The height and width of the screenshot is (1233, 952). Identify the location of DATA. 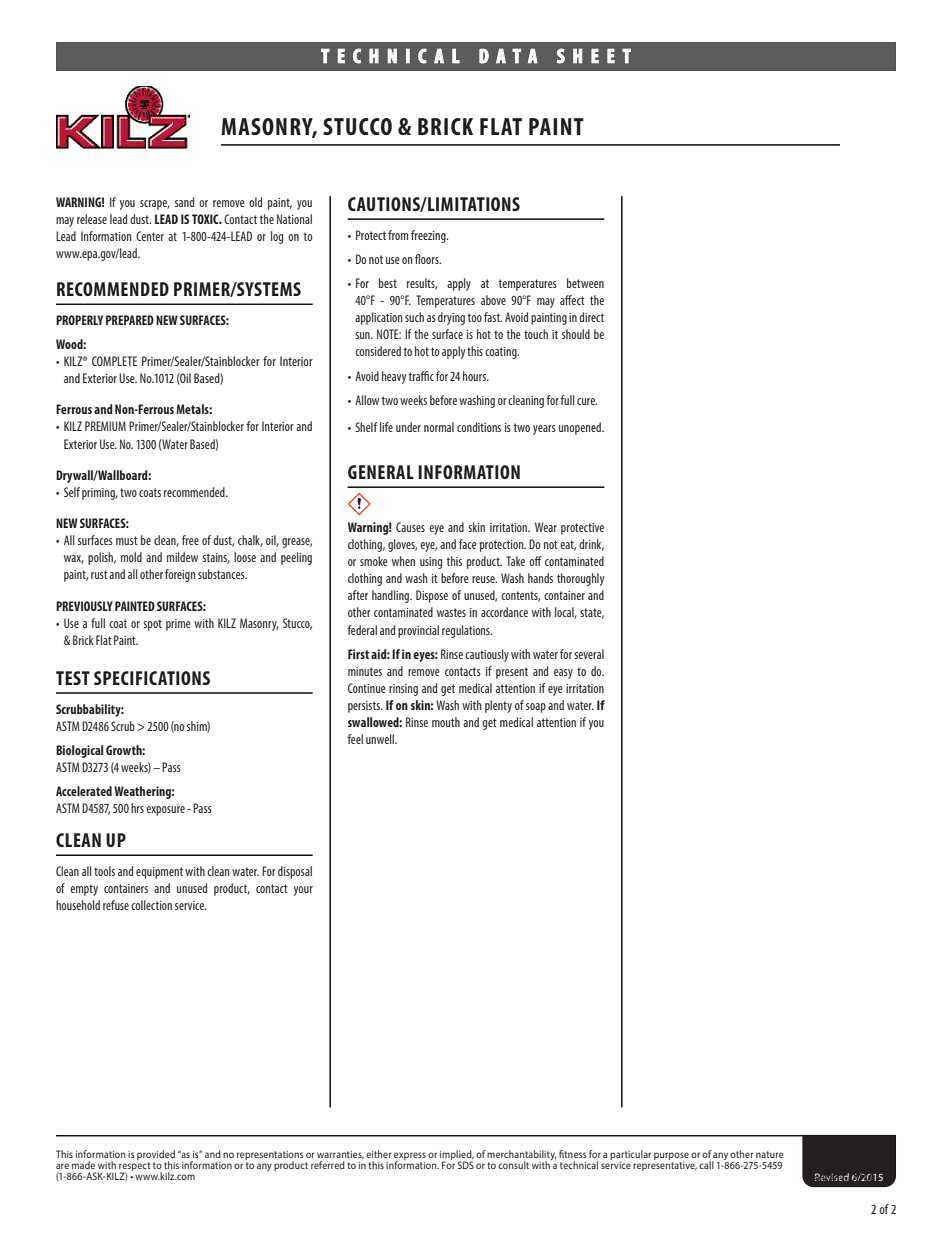
(508, 56).
